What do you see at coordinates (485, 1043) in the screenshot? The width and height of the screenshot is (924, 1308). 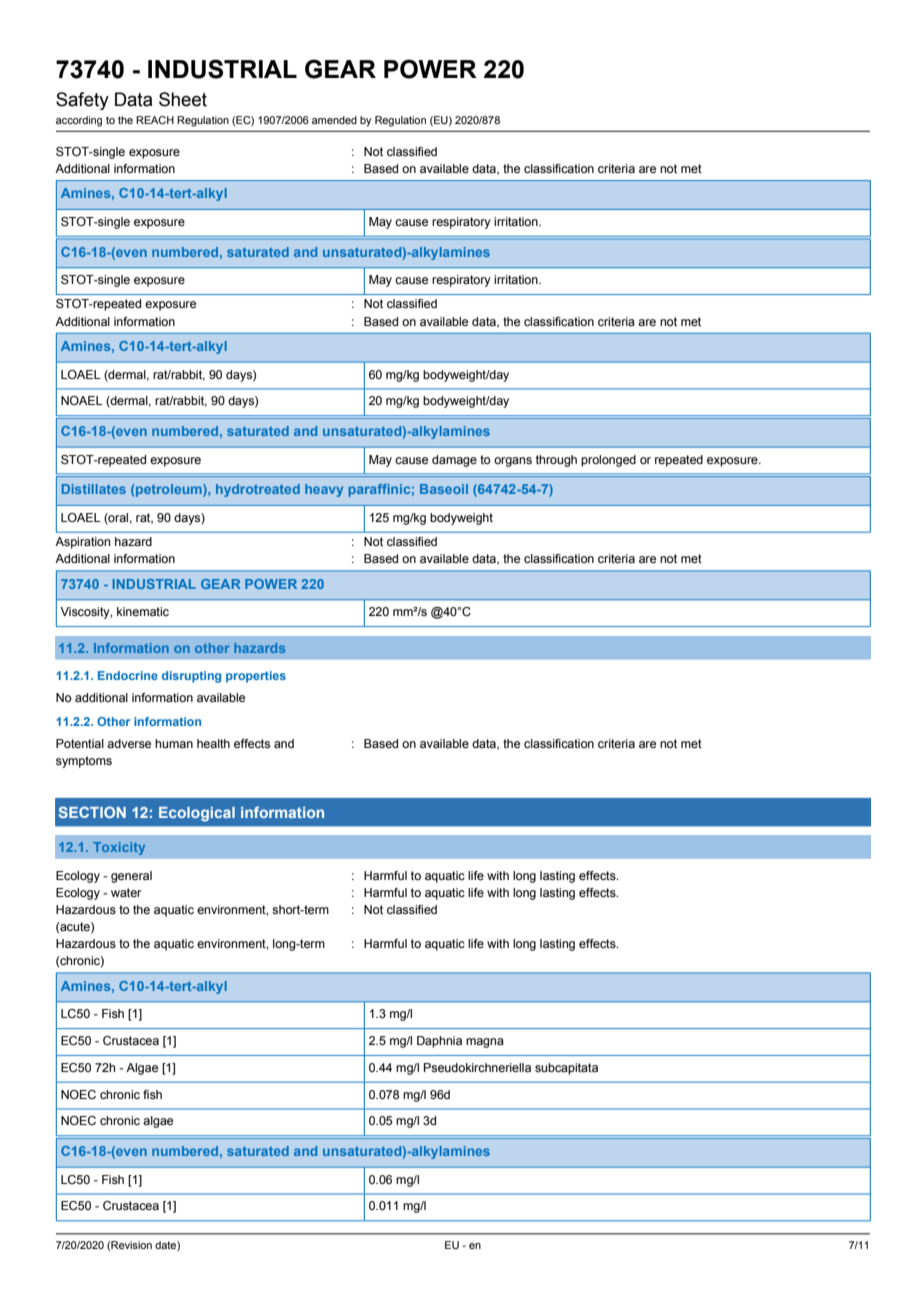 I see `magna` at bounding box center [485, 1043].
